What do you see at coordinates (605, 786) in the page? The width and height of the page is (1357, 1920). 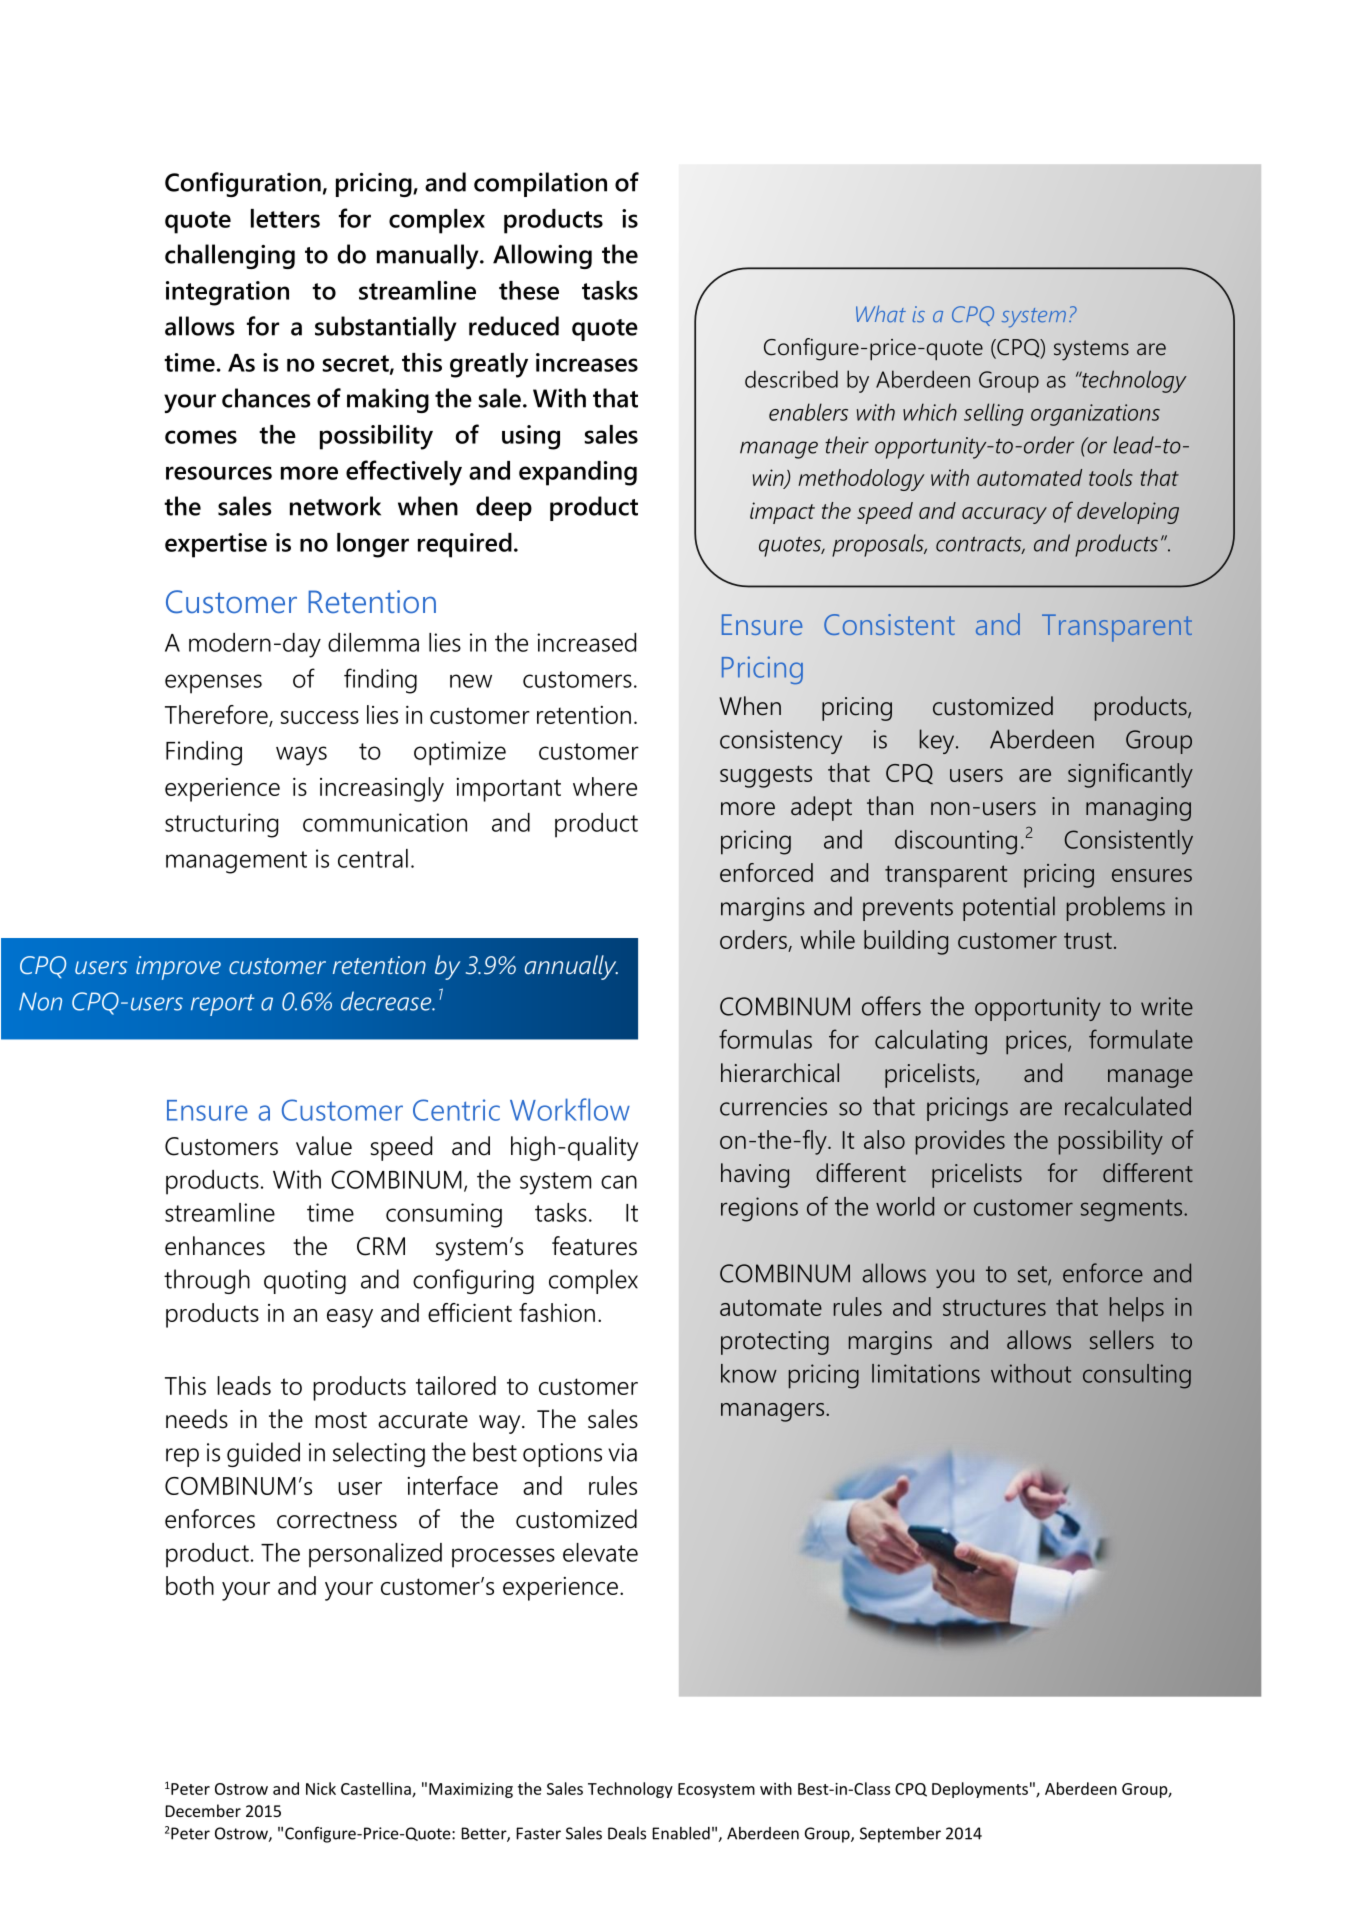 I see `where` at bounding box center [605, 786].
